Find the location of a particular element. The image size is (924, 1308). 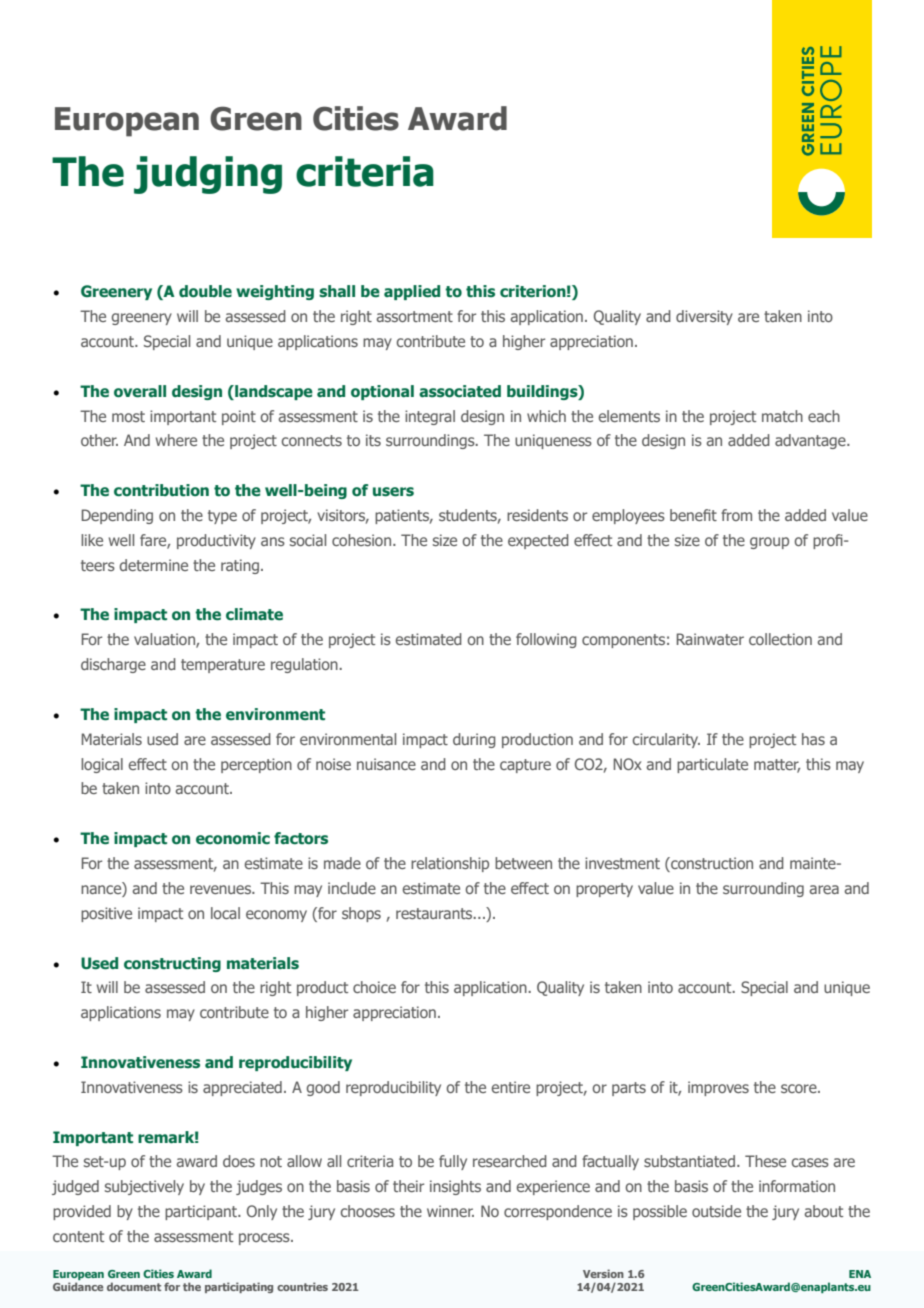

choice is located at coordinates (374, 987).
